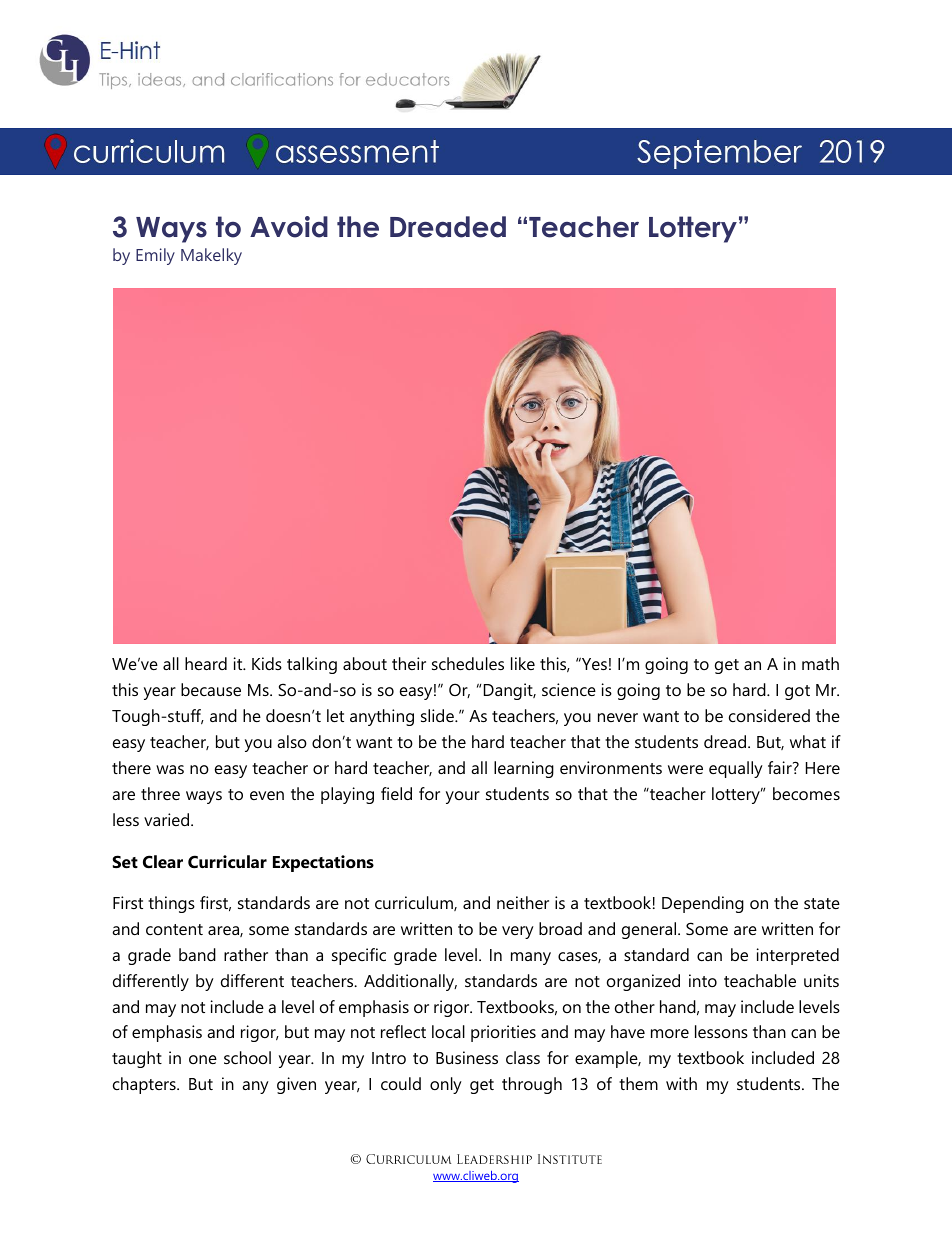  What do you see at coordinates (769, 715) in the screenshot?
I see `considered` at bounding box center [769, 715].
